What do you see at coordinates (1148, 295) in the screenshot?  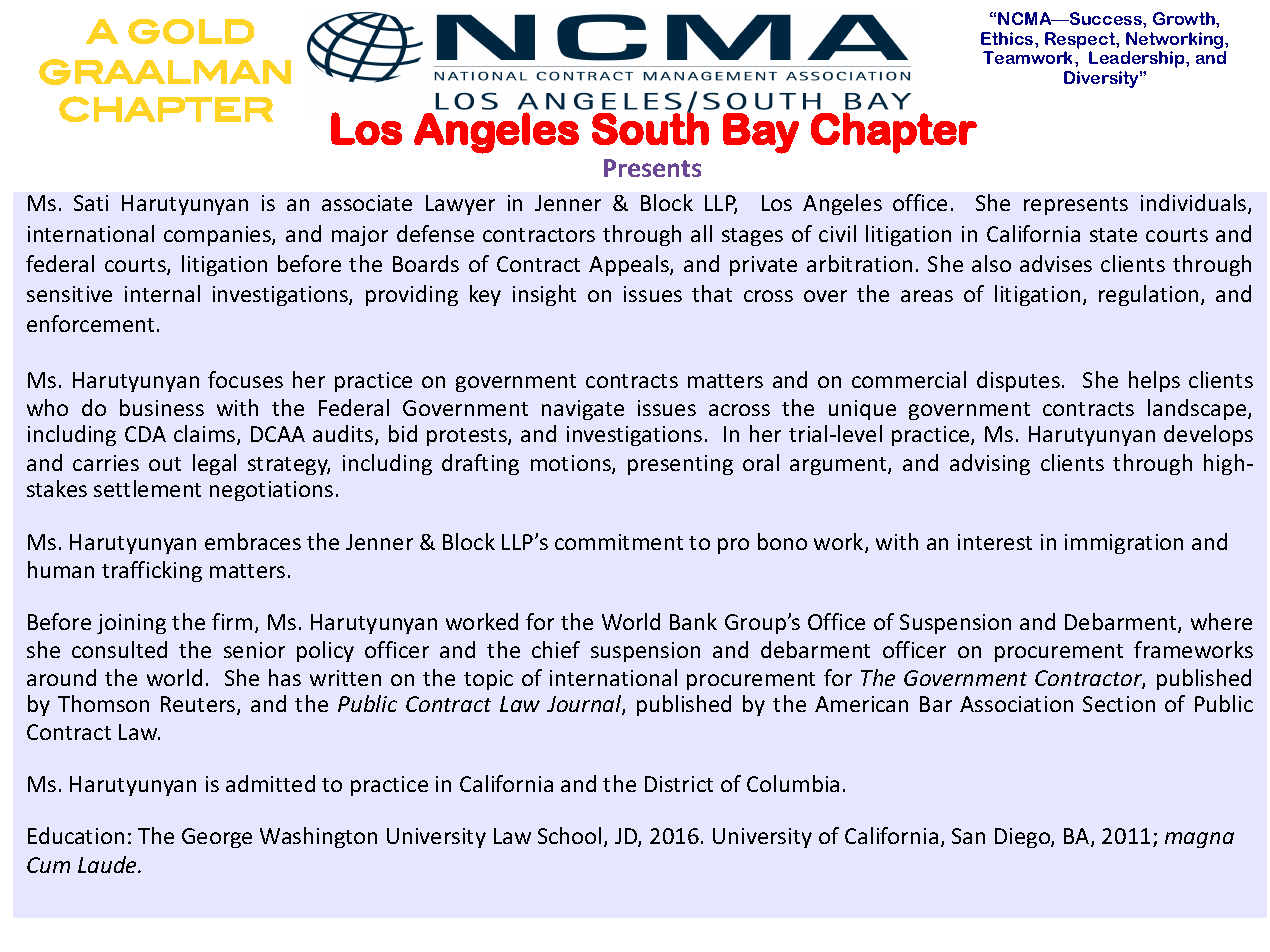 I see `regulation` at bounding box center [1148, 295].
